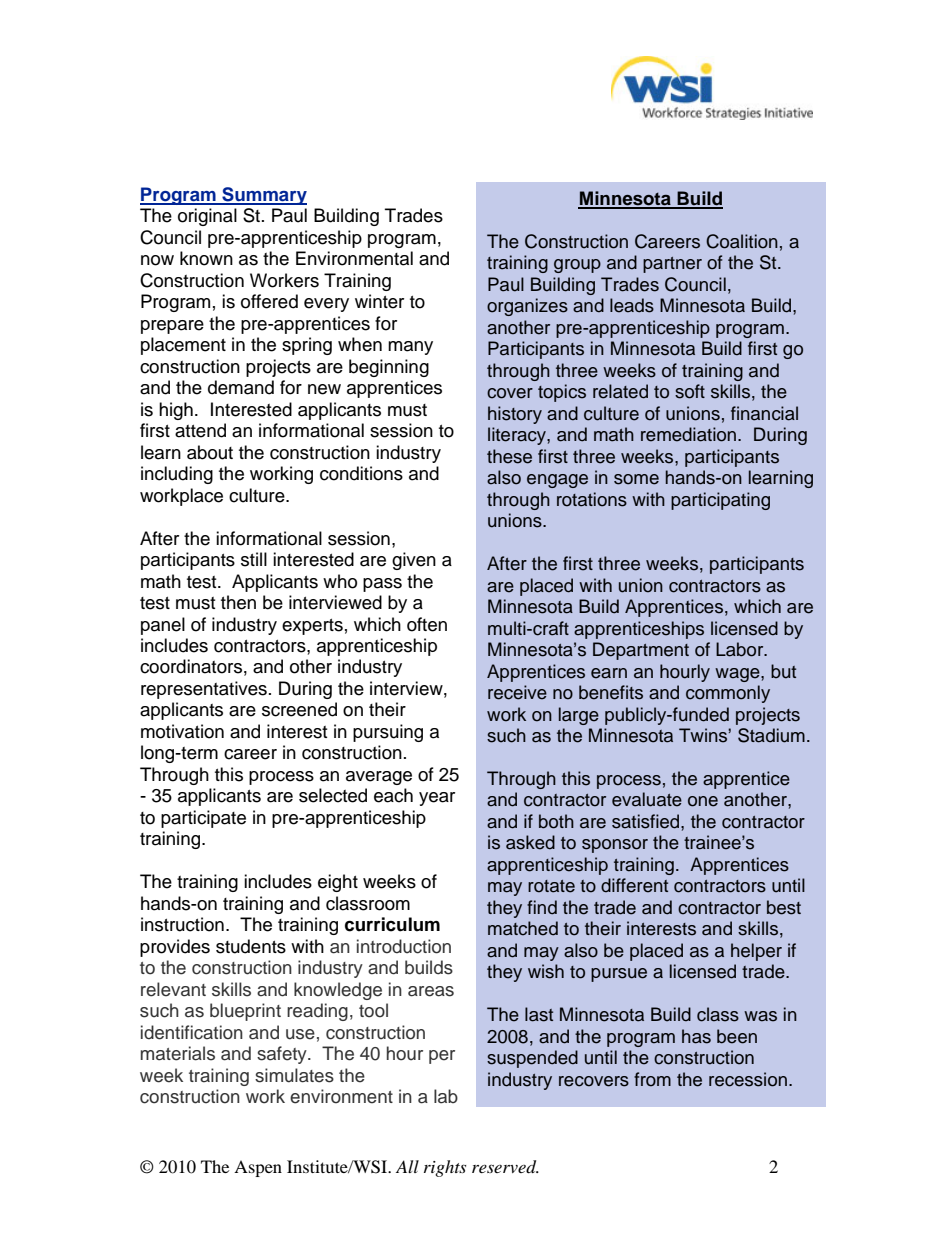  I want to click on participate, so click(203, 819).
